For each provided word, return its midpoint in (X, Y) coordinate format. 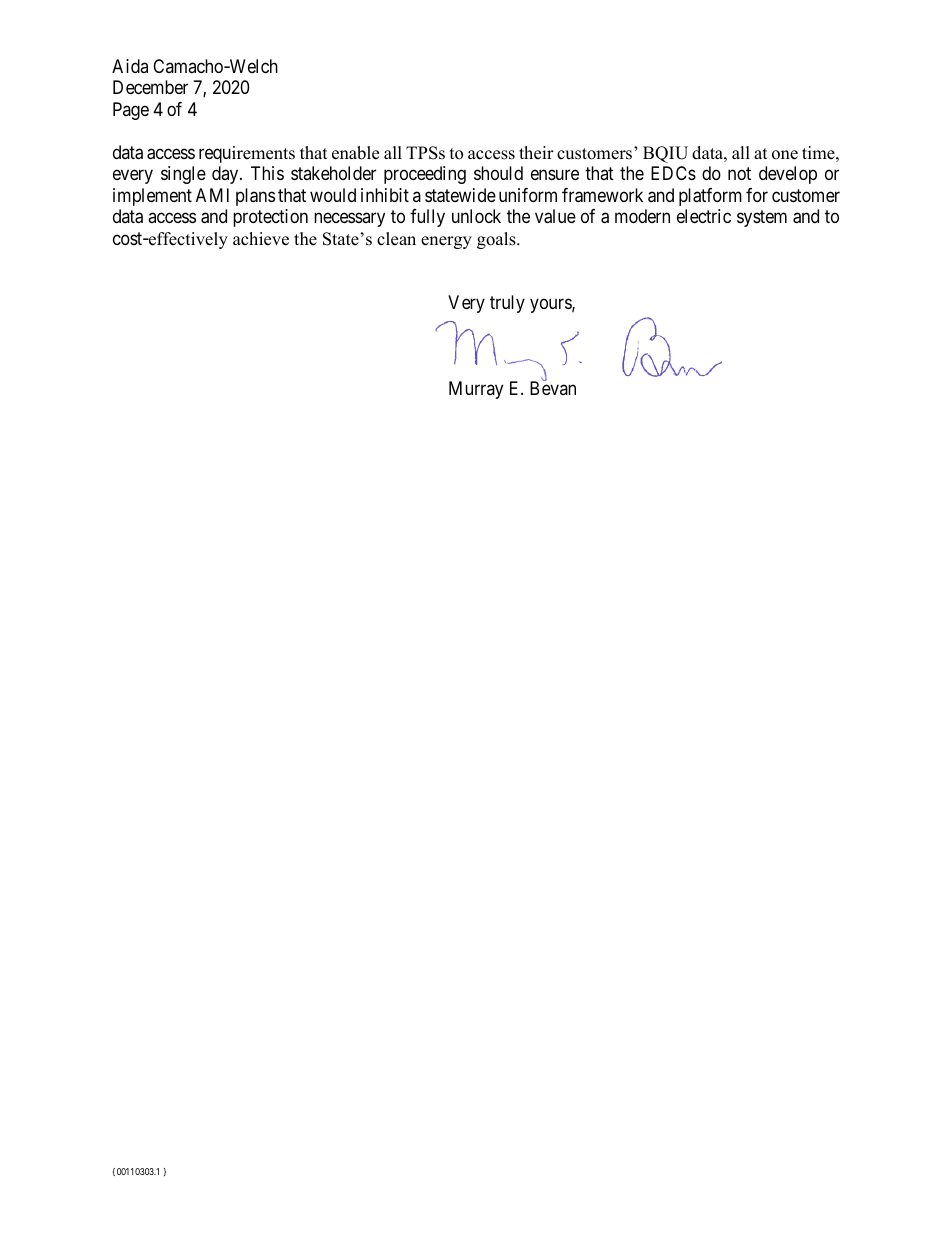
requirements (247, 154)
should (498, 173)
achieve (261, 239)
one (785, 155)
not (739, 174)
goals (497, 240)
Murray (476, 390)
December (150, 87)
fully (427, 218)
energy (446, 242)
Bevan (553, 388)
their (536, 153)
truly (507, 304)
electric (704, 216)
